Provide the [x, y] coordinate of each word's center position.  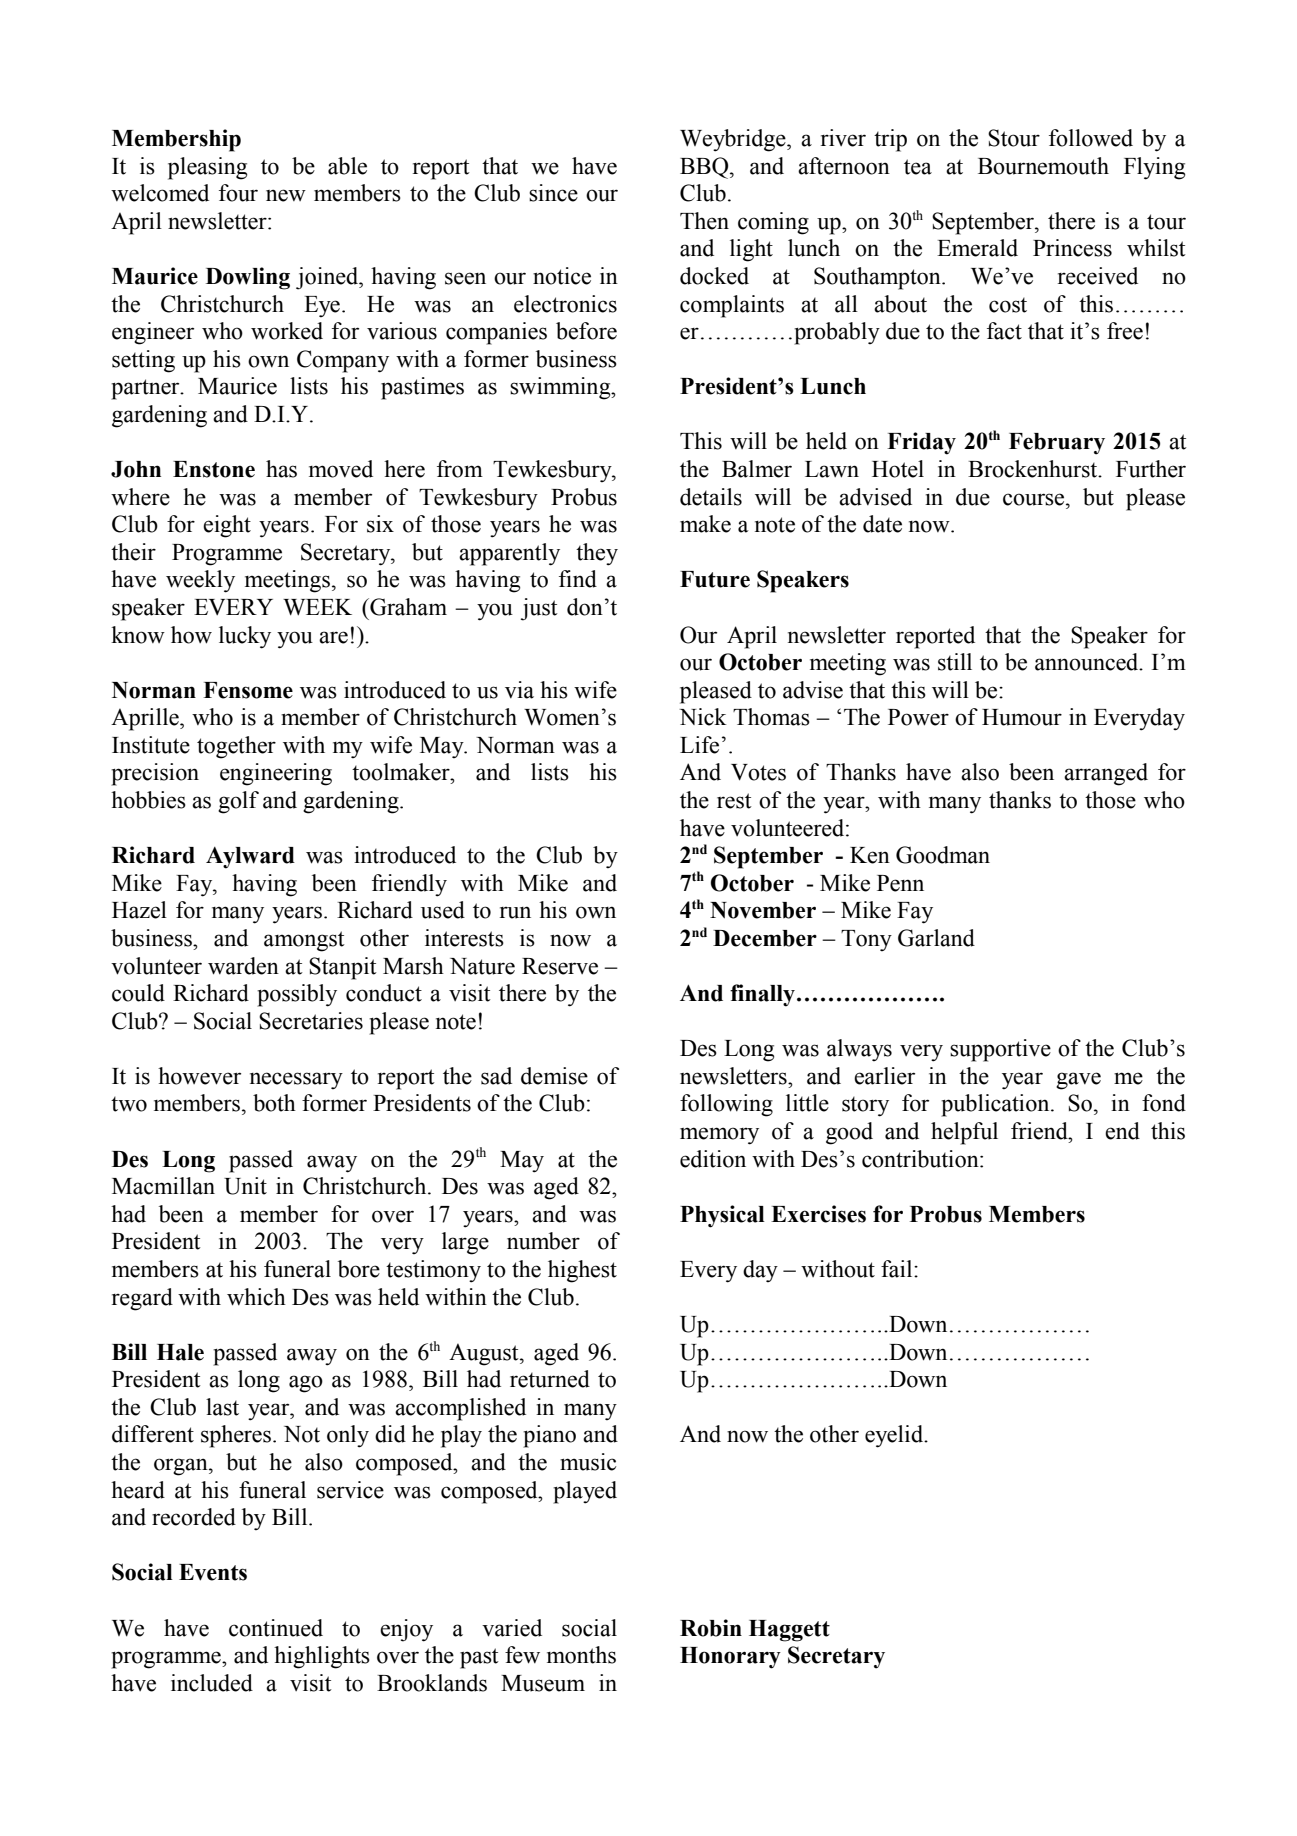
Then [704, 221]
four [238, 193]
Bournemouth [1043, 166]
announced [1088, 662]
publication [996, 1105]
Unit [245, 1186]
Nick [703, 717]
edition [713, 1159]
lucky [245, 637]
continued [276, 1628]
